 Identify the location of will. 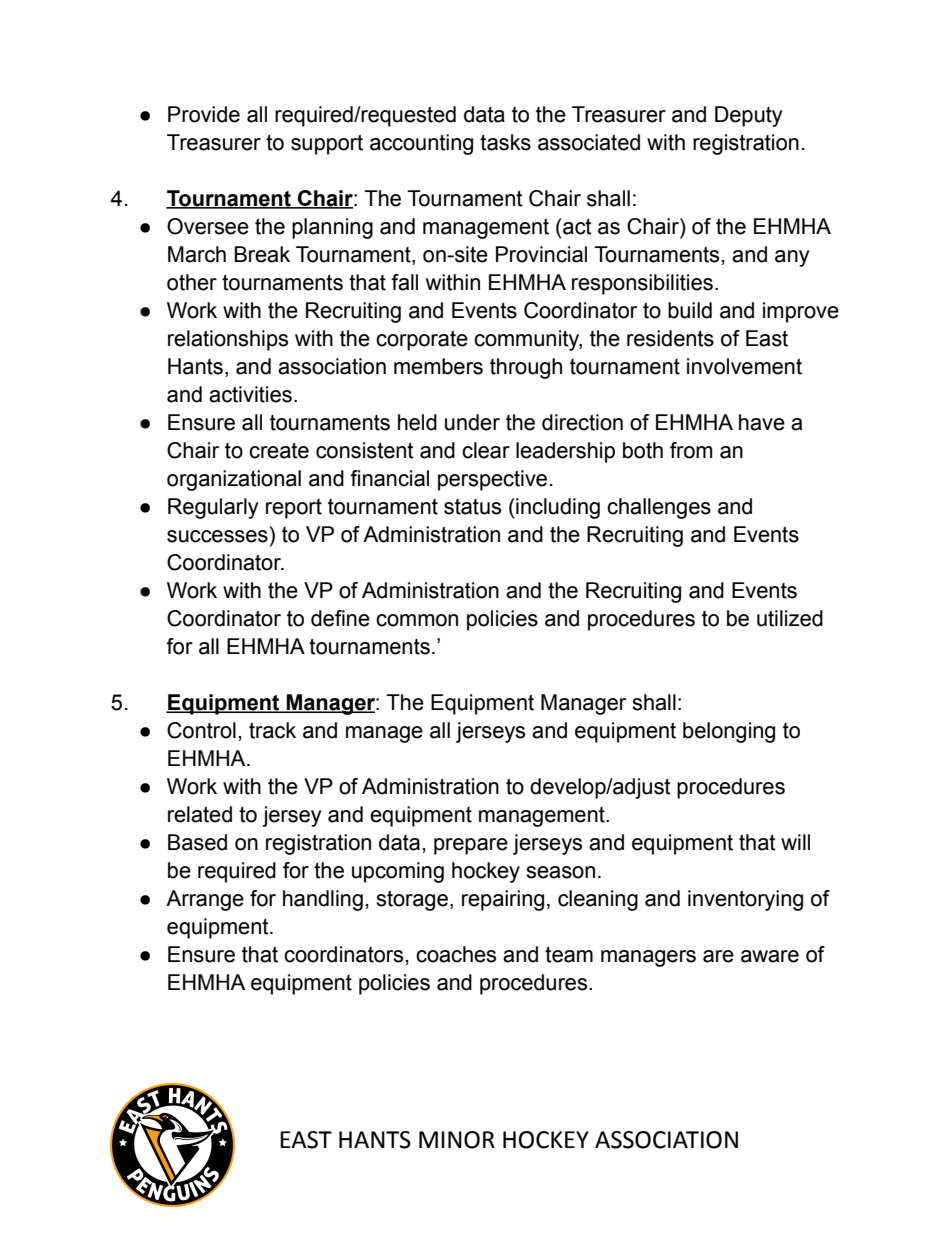
(795, 842).
